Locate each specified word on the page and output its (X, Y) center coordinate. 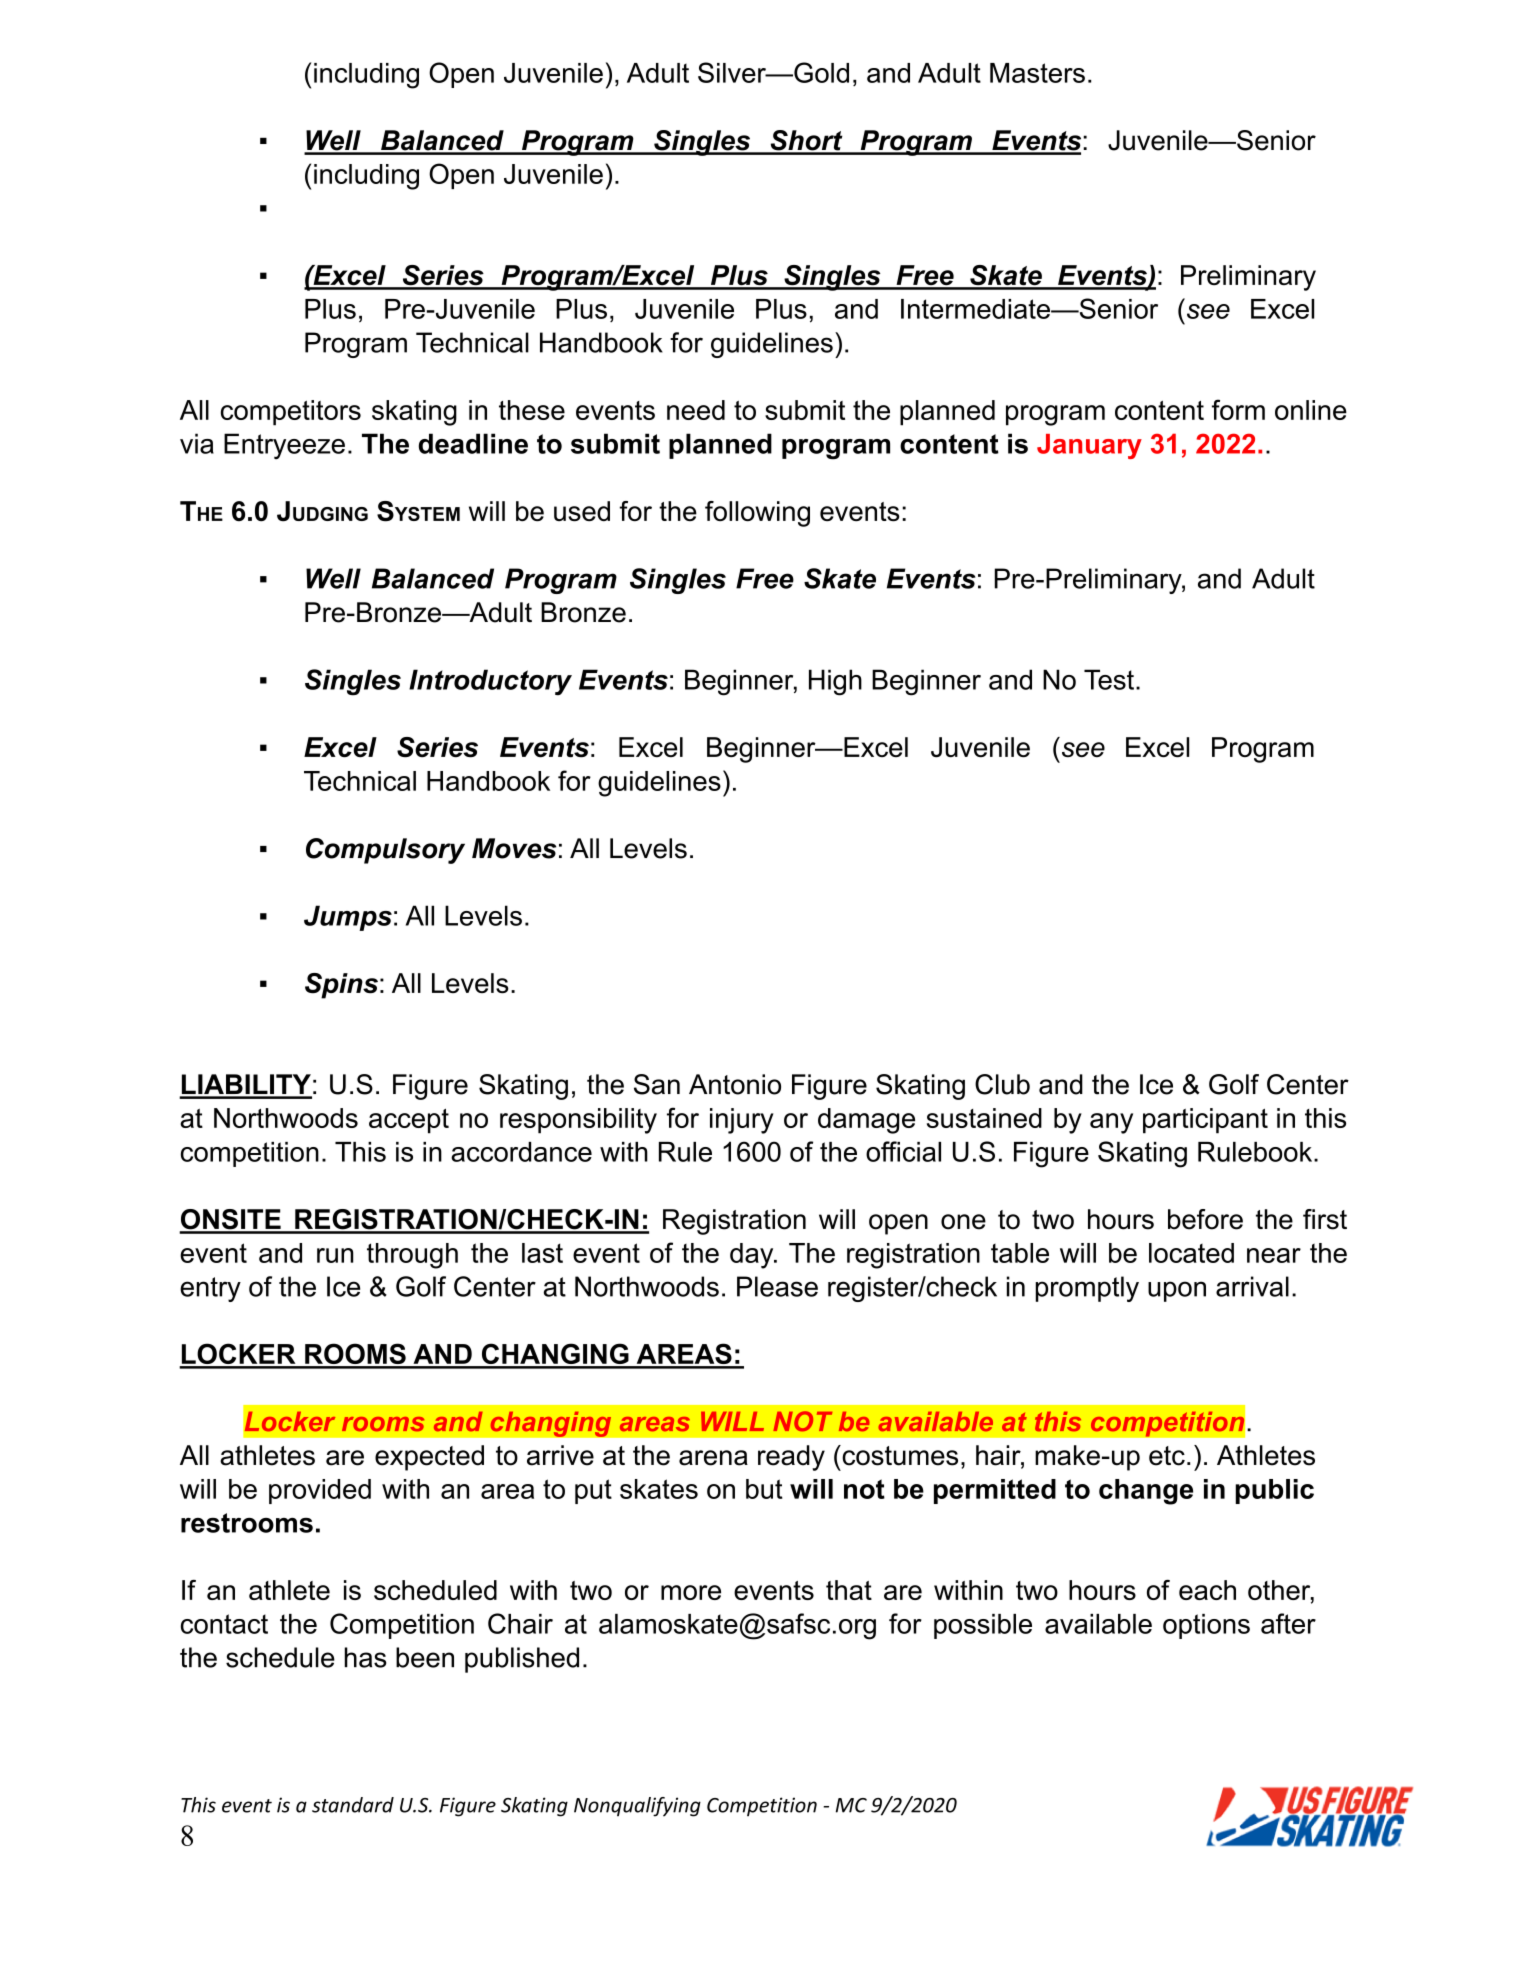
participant (1205, 1121)
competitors (291, 413)
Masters (1037, 73)
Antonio (735, 1084)
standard (353, 1805)
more (691, 1592)
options (1206, 1626)
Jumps (348, 918)
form (1238, 409)
